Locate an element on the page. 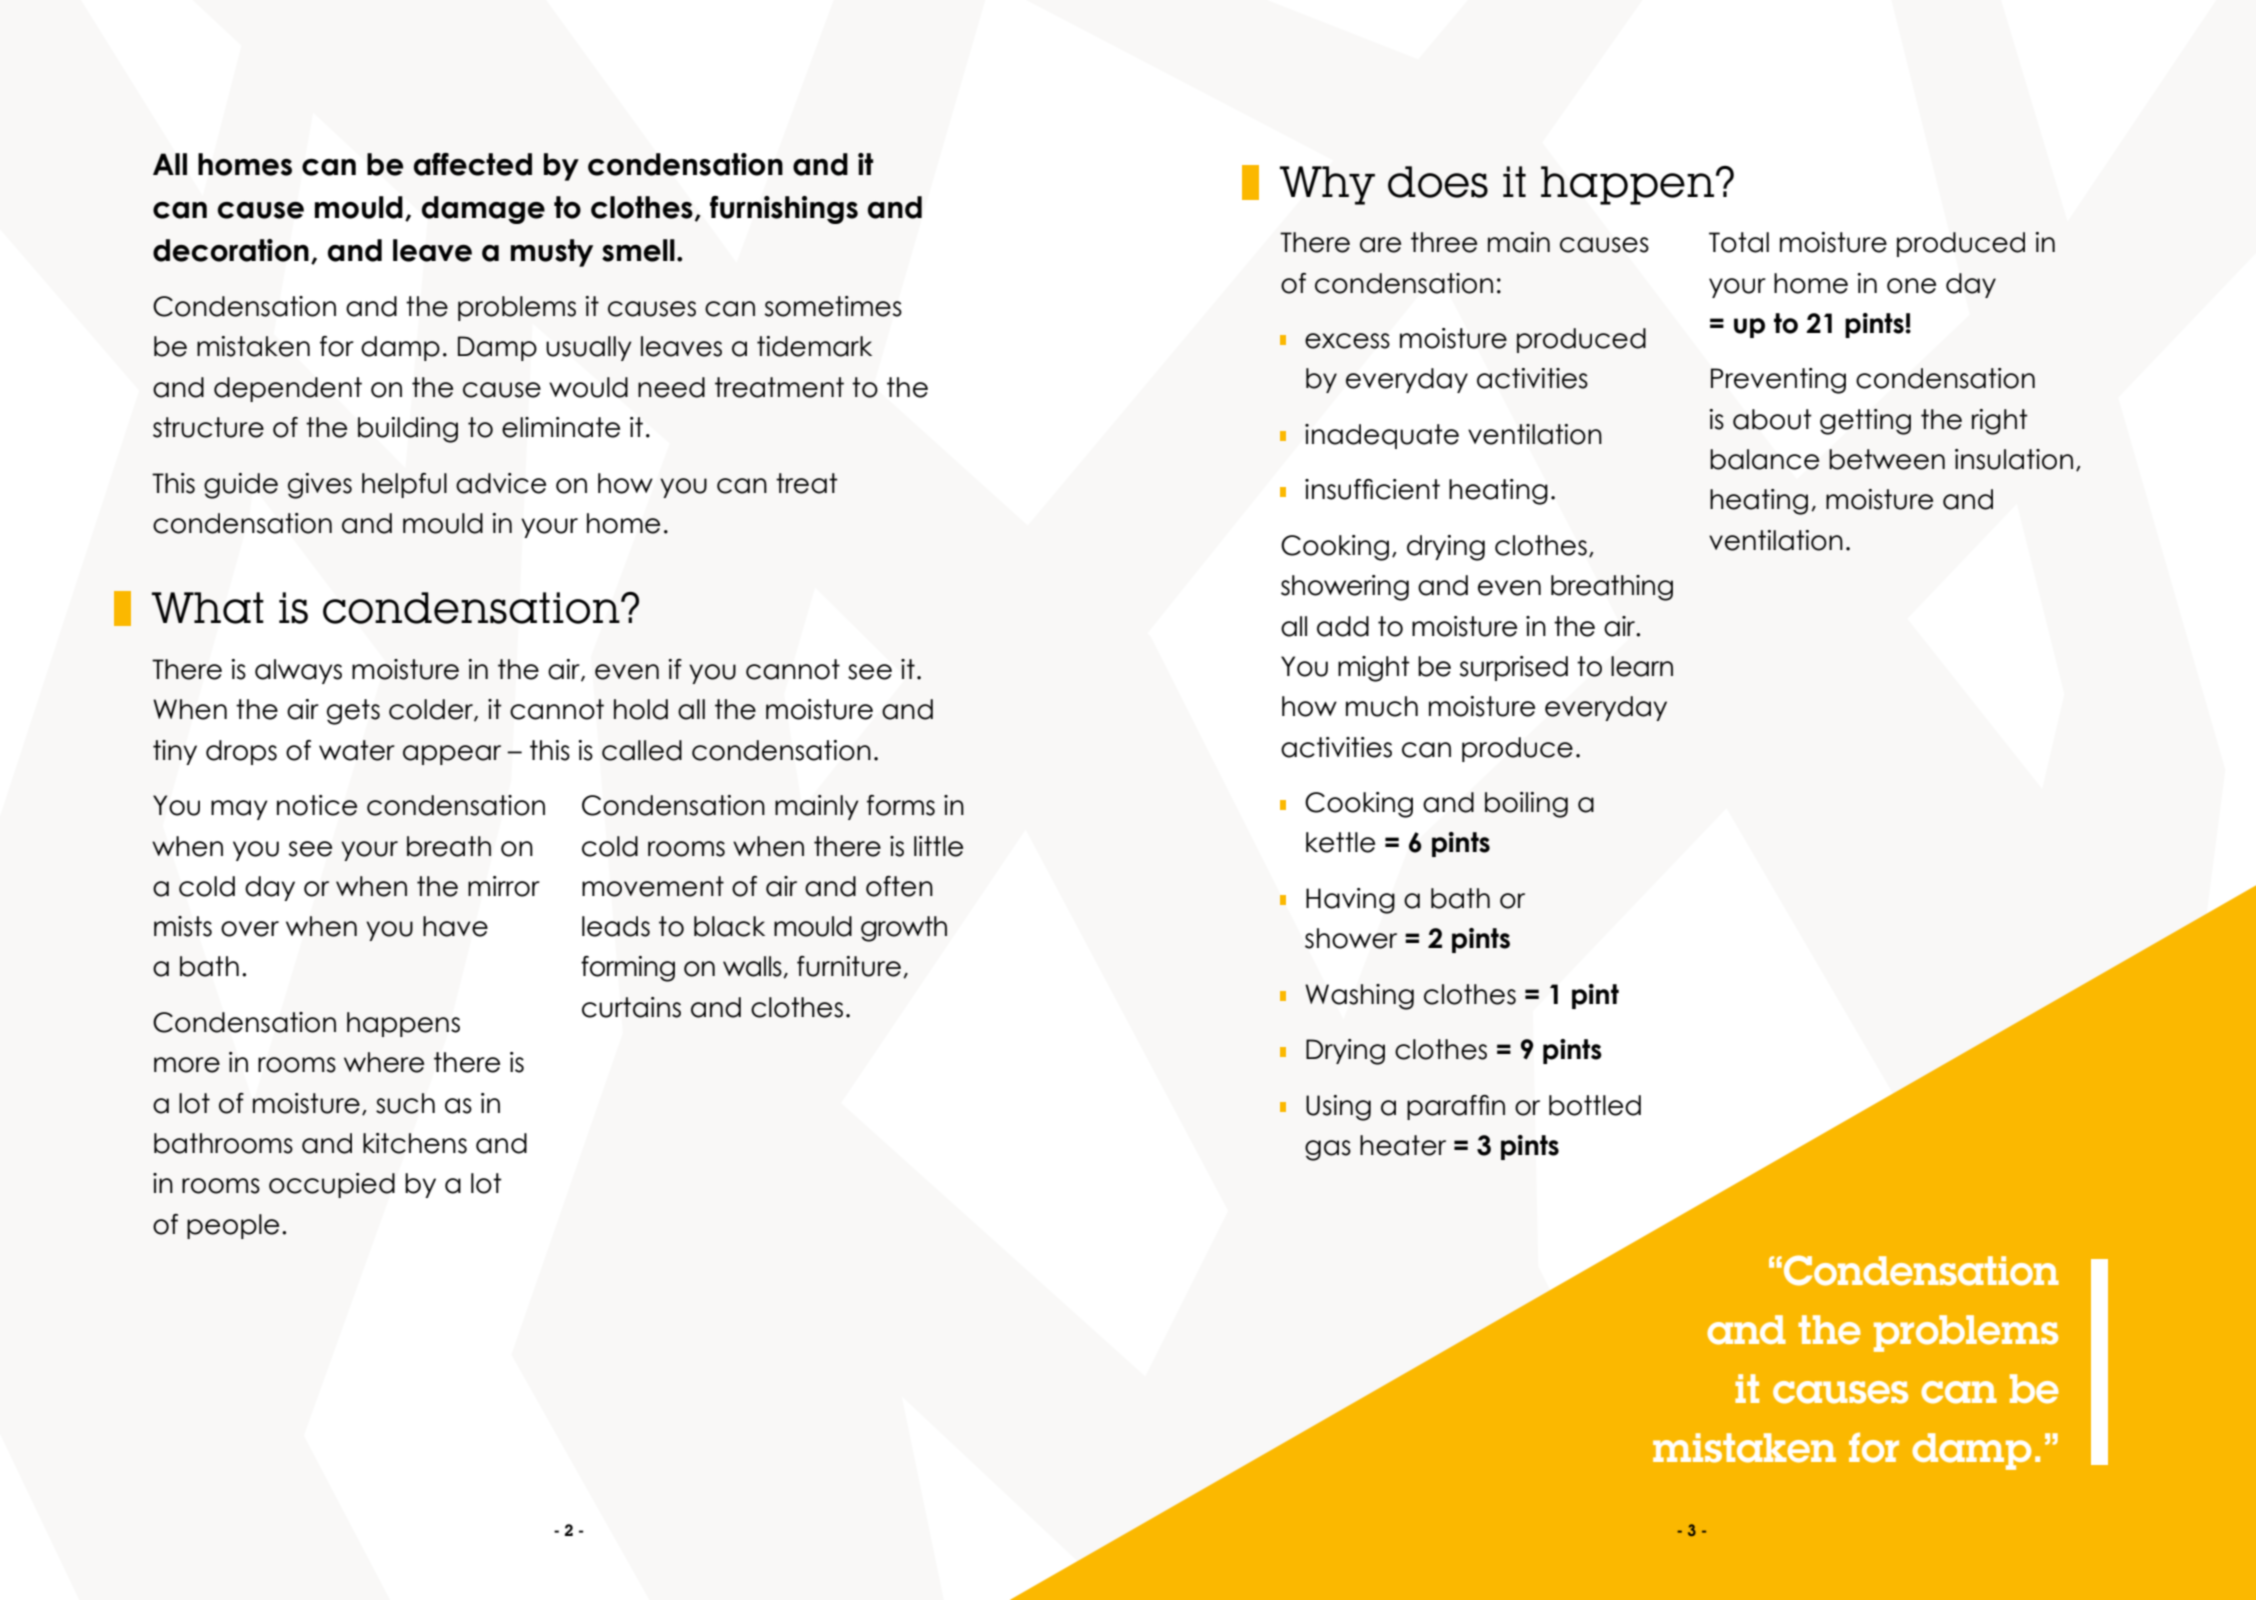  inadequate is located at coordinates (1382, 436).
